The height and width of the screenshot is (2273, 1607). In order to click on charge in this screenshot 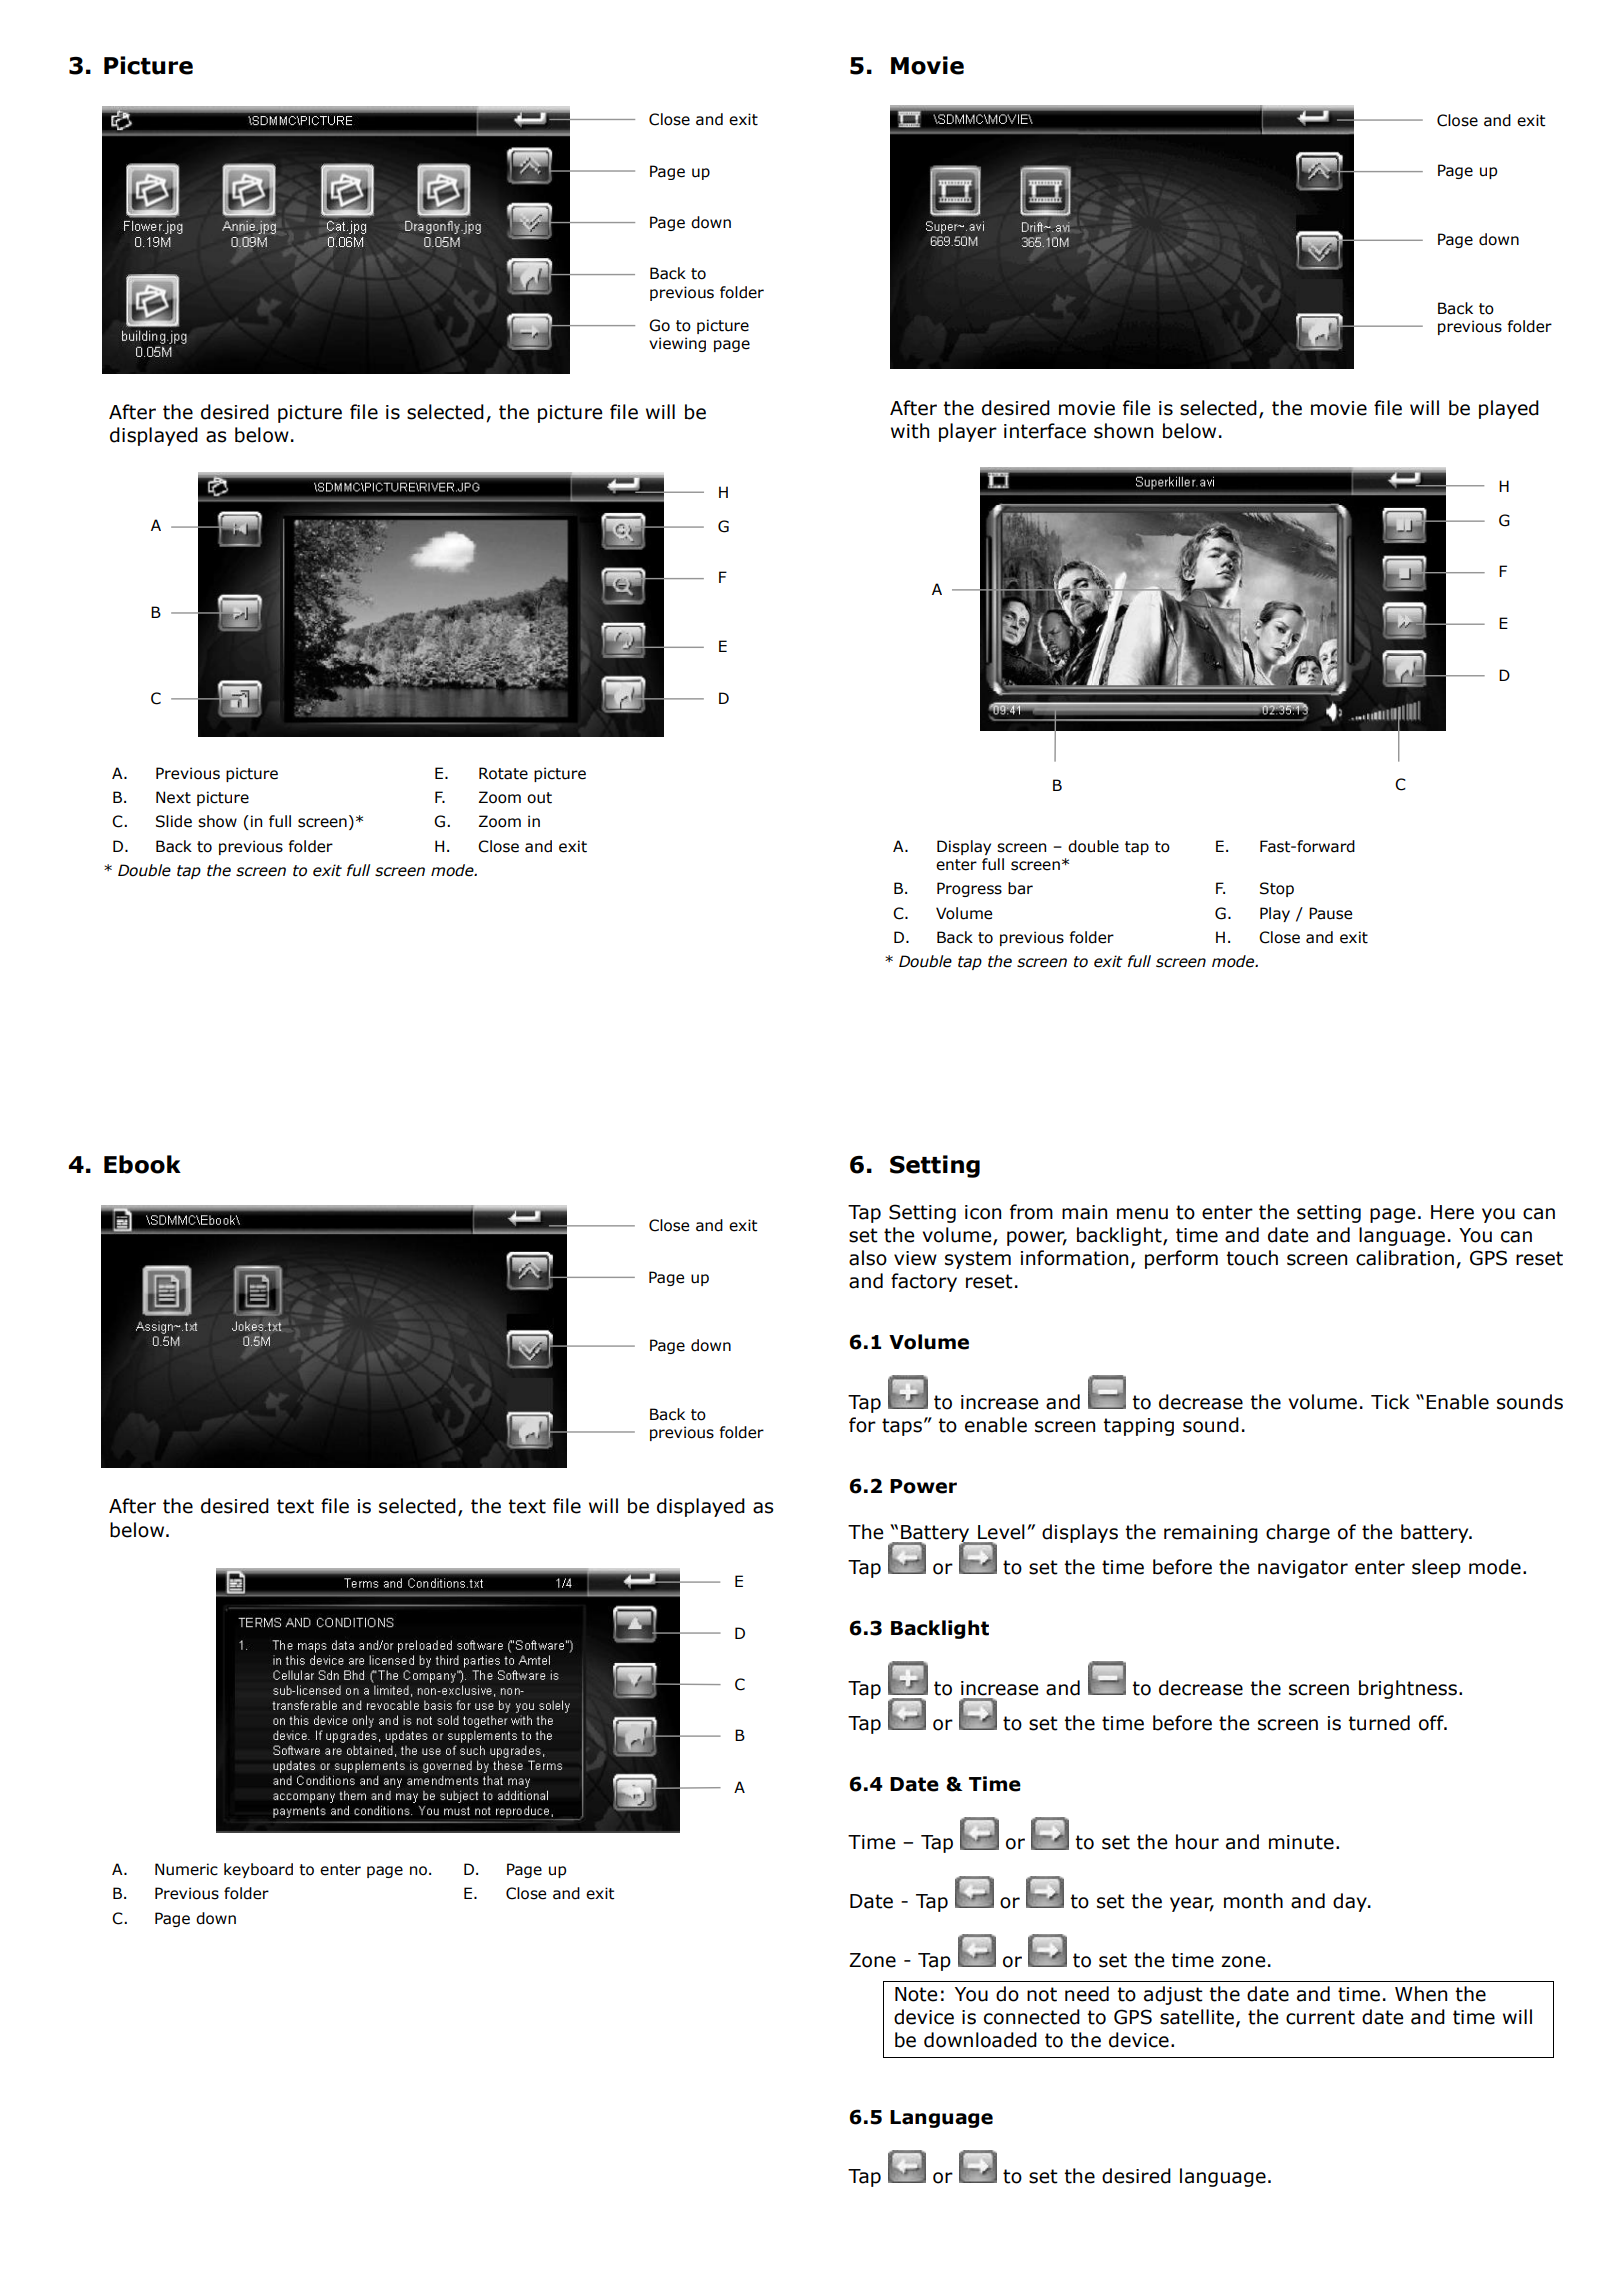, I will do `click(1298, 1533)`.
